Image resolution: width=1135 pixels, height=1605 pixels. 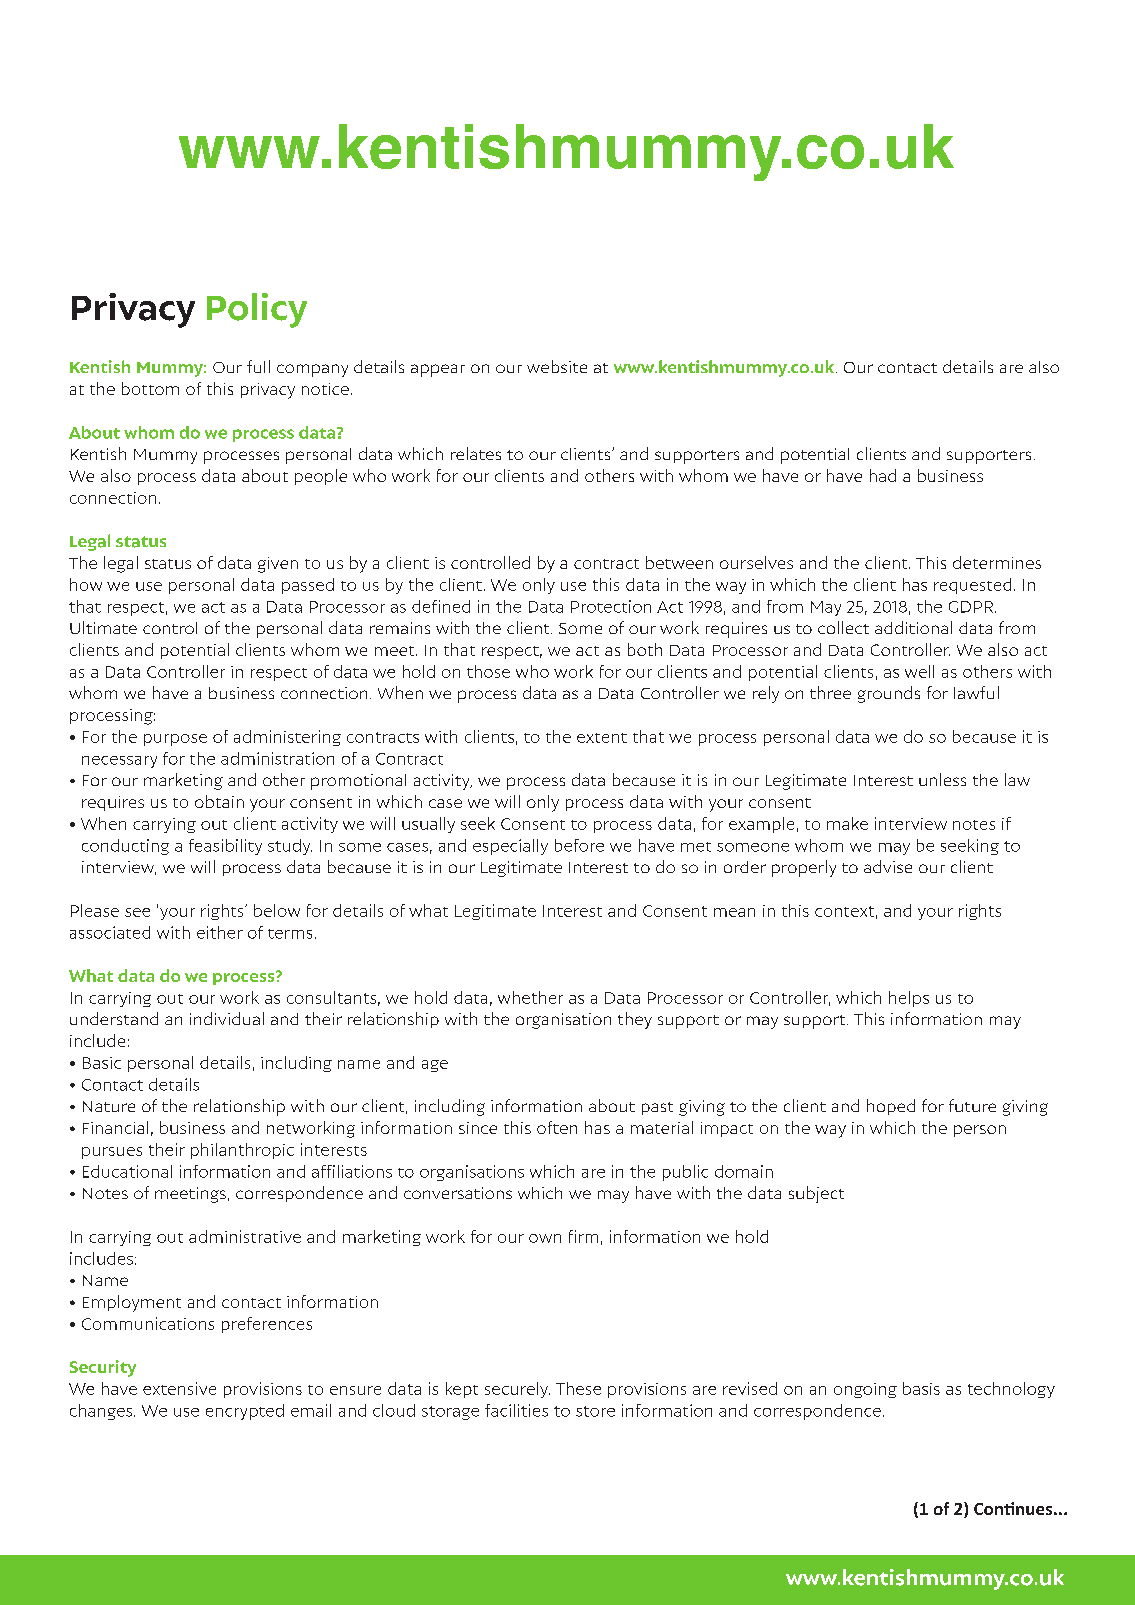 What do you see at coordinates (557, 366) in the image?
I see `website` at bounding box center [557, 366].
